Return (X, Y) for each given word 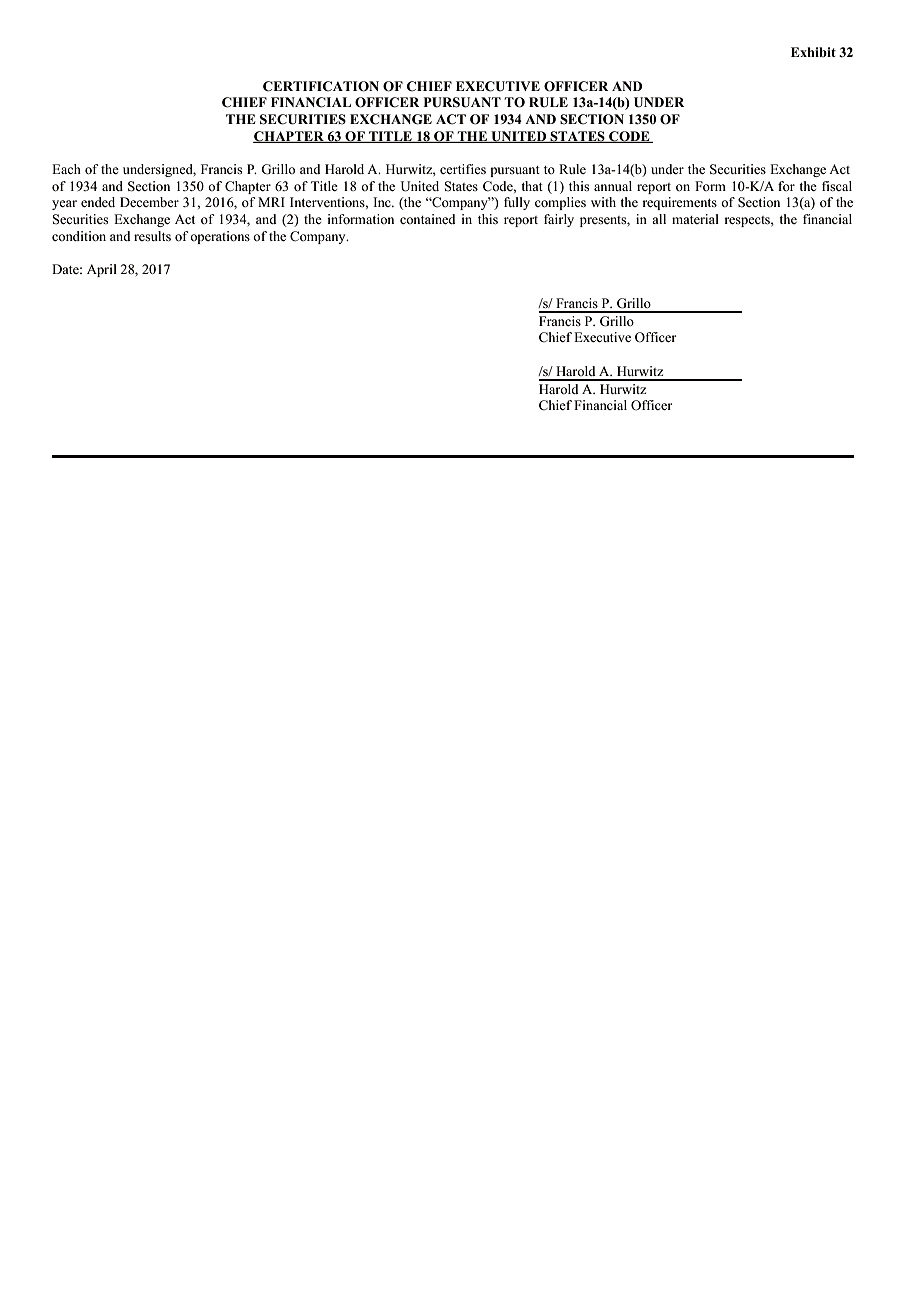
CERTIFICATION (321, 86)
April (102, 270)
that (532, 186)
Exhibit (813, 52)
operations (220, 237)
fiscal (837, 186)
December (149, 202)
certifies (463, 169)
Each (66, 169)
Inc (383, 202)
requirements (679, 203)
